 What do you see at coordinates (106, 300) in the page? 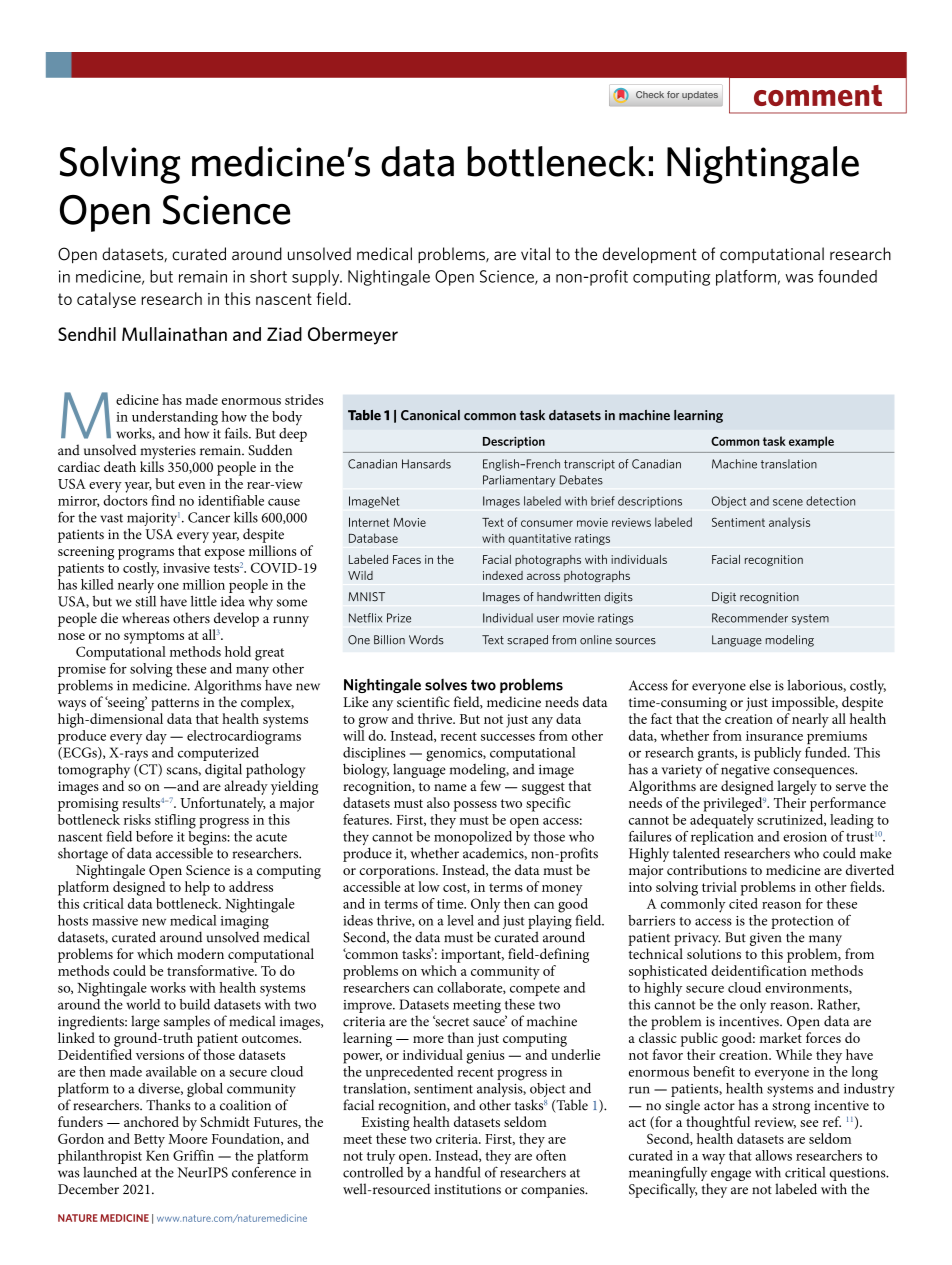
I see `catalyse` at bounding box center [106, 300].
